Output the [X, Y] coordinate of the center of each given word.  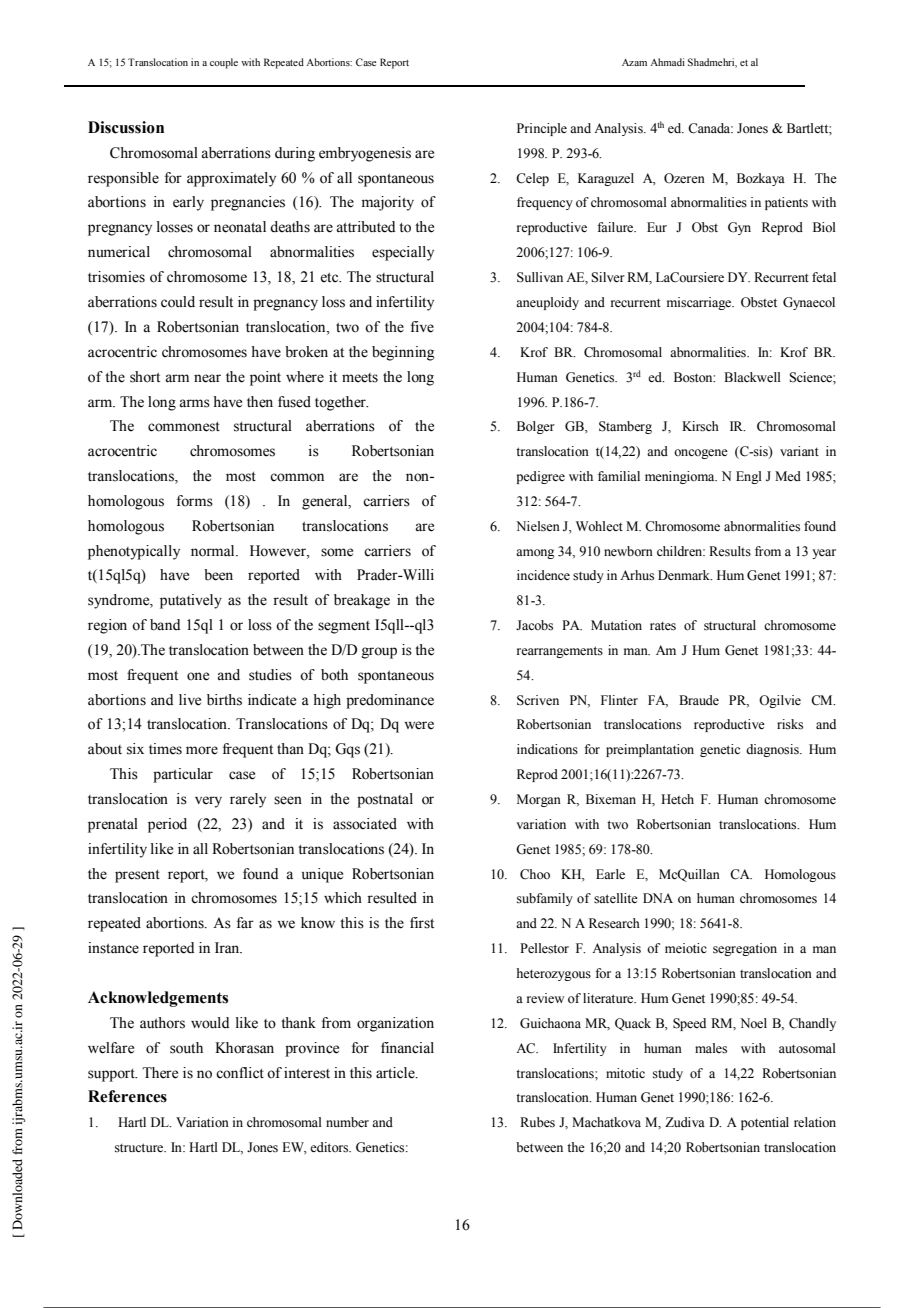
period [167, 825]
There [160, 1073]
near [207, 378]
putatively [191, 601]
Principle [542, 129]
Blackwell [752, 377]
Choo [535, 874]
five [422, 327]
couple [224, 63]
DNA [658, 898]
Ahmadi [667, 62]
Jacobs [534, 625]
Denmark [685, 575]
